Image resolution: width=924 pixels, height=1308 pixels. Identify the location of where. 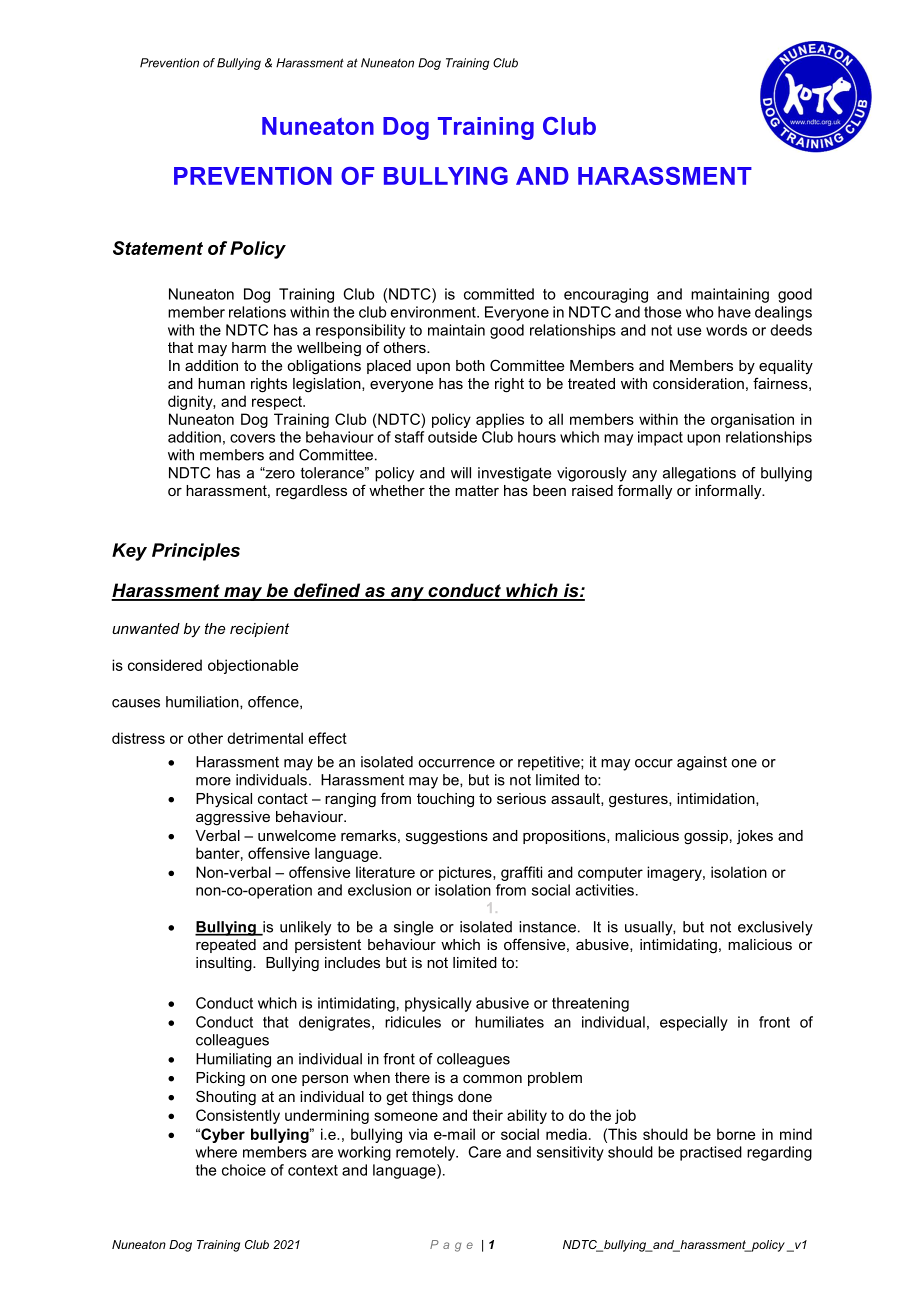
(216, 1152).
